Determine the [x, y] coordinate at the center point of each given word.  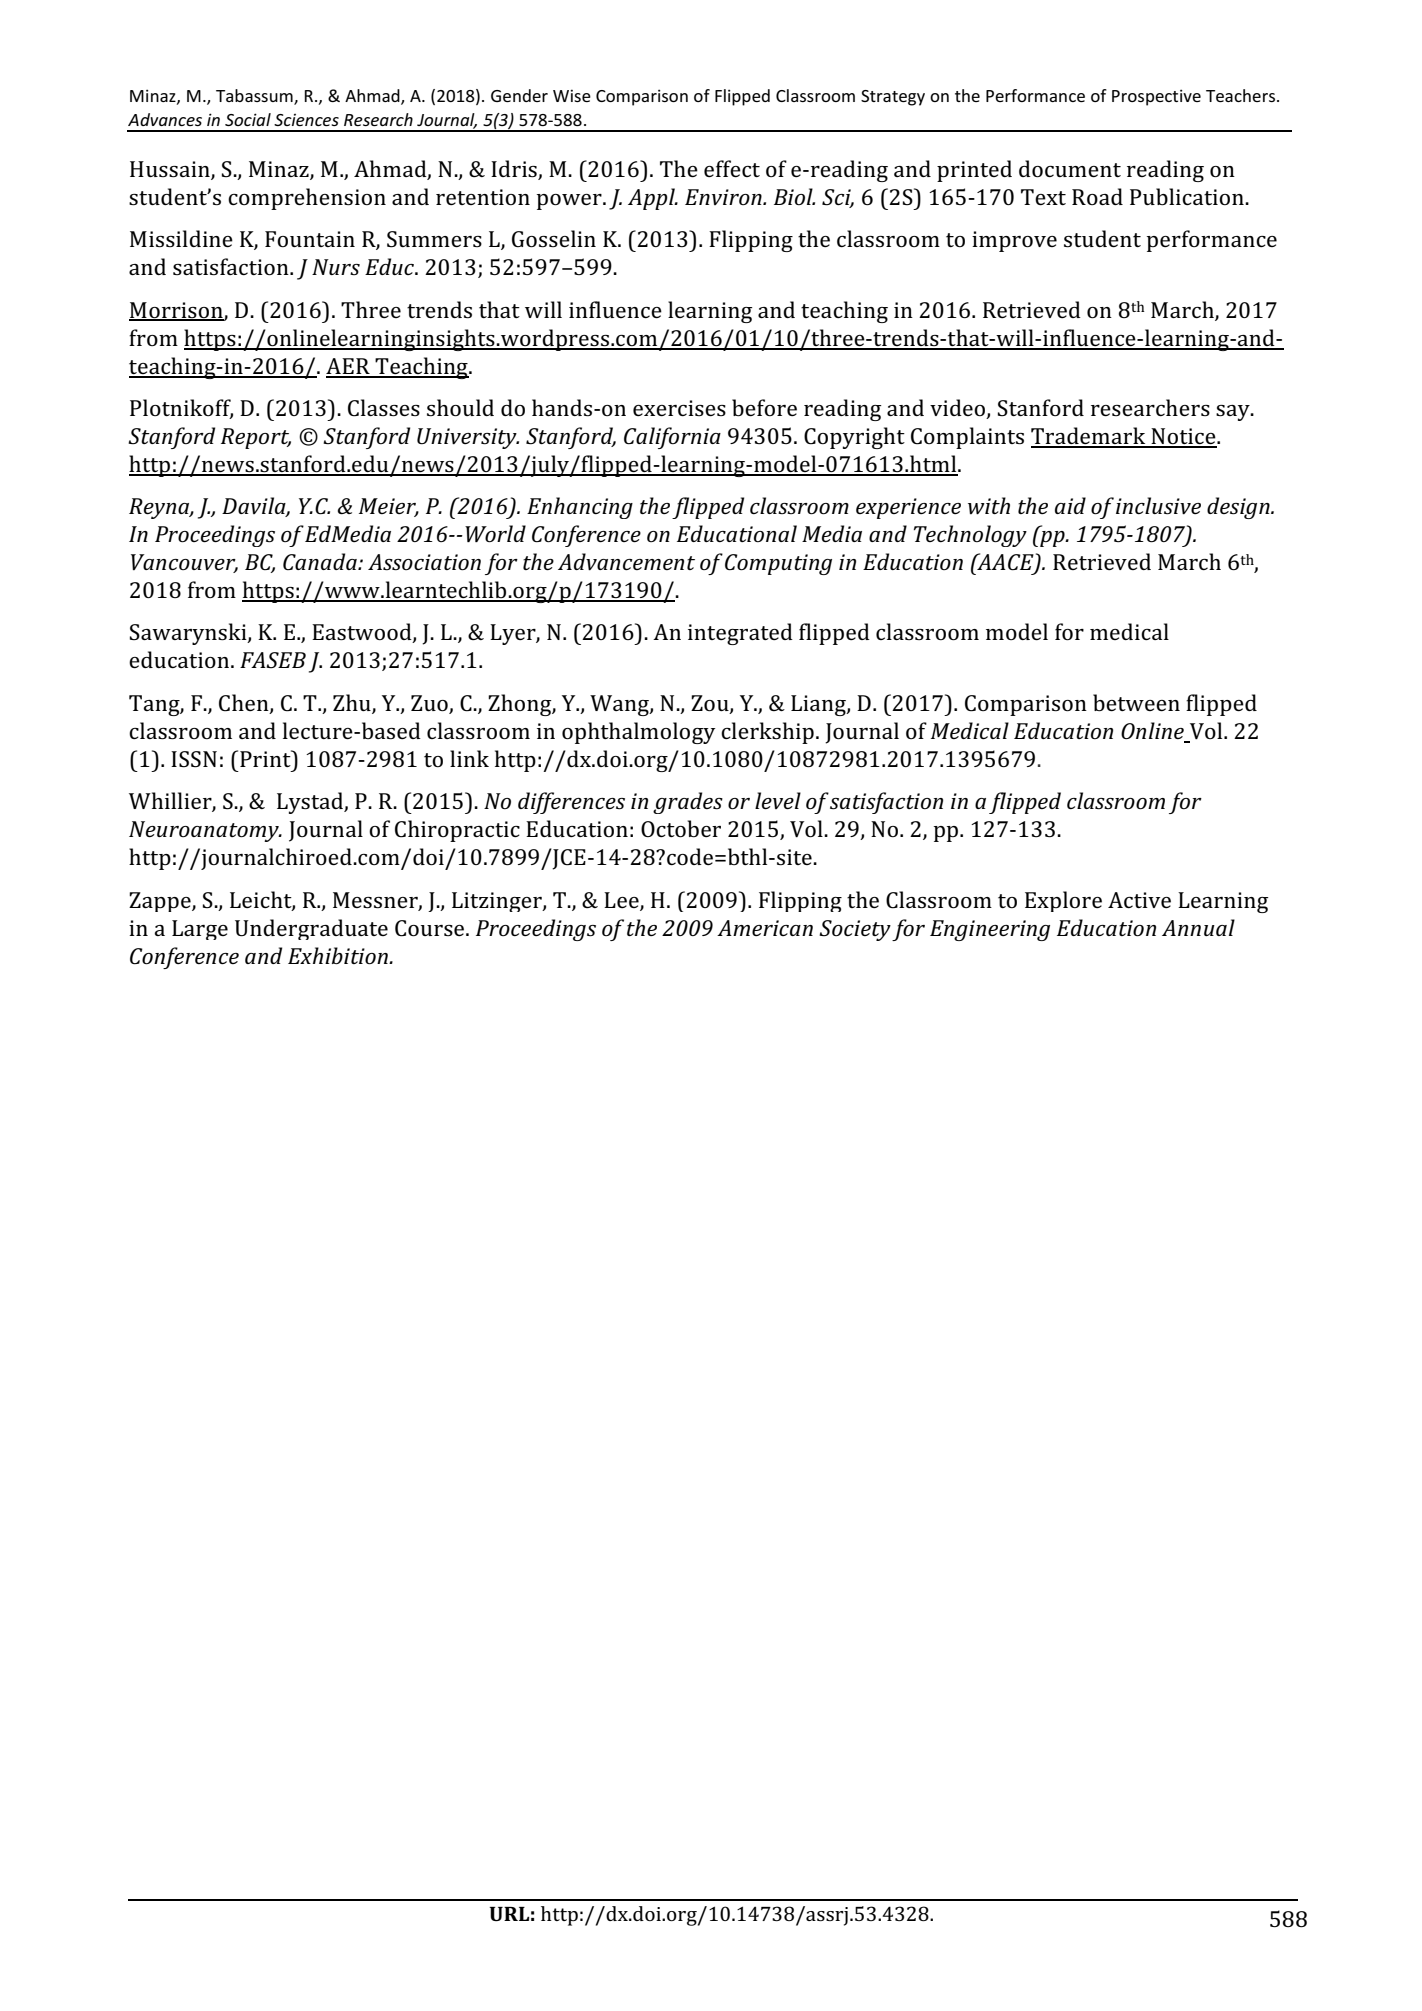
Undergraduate [311, 929]
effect [732, 168]
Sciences [306, 120]
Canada [321, 561]
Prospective [1156, 97]
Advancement [626, 562]
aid [1070, 505]
